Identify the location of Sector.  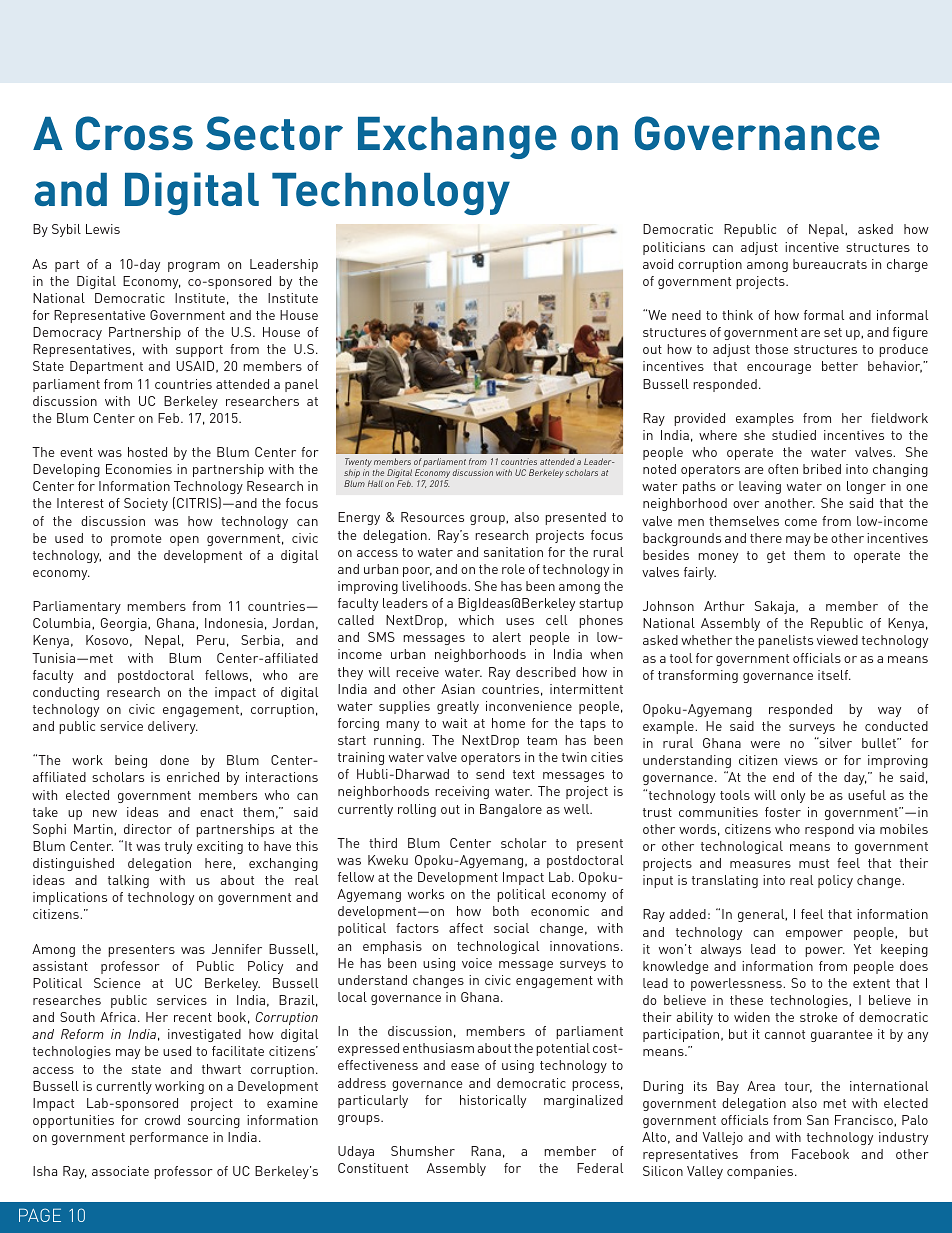
(274, 133).
